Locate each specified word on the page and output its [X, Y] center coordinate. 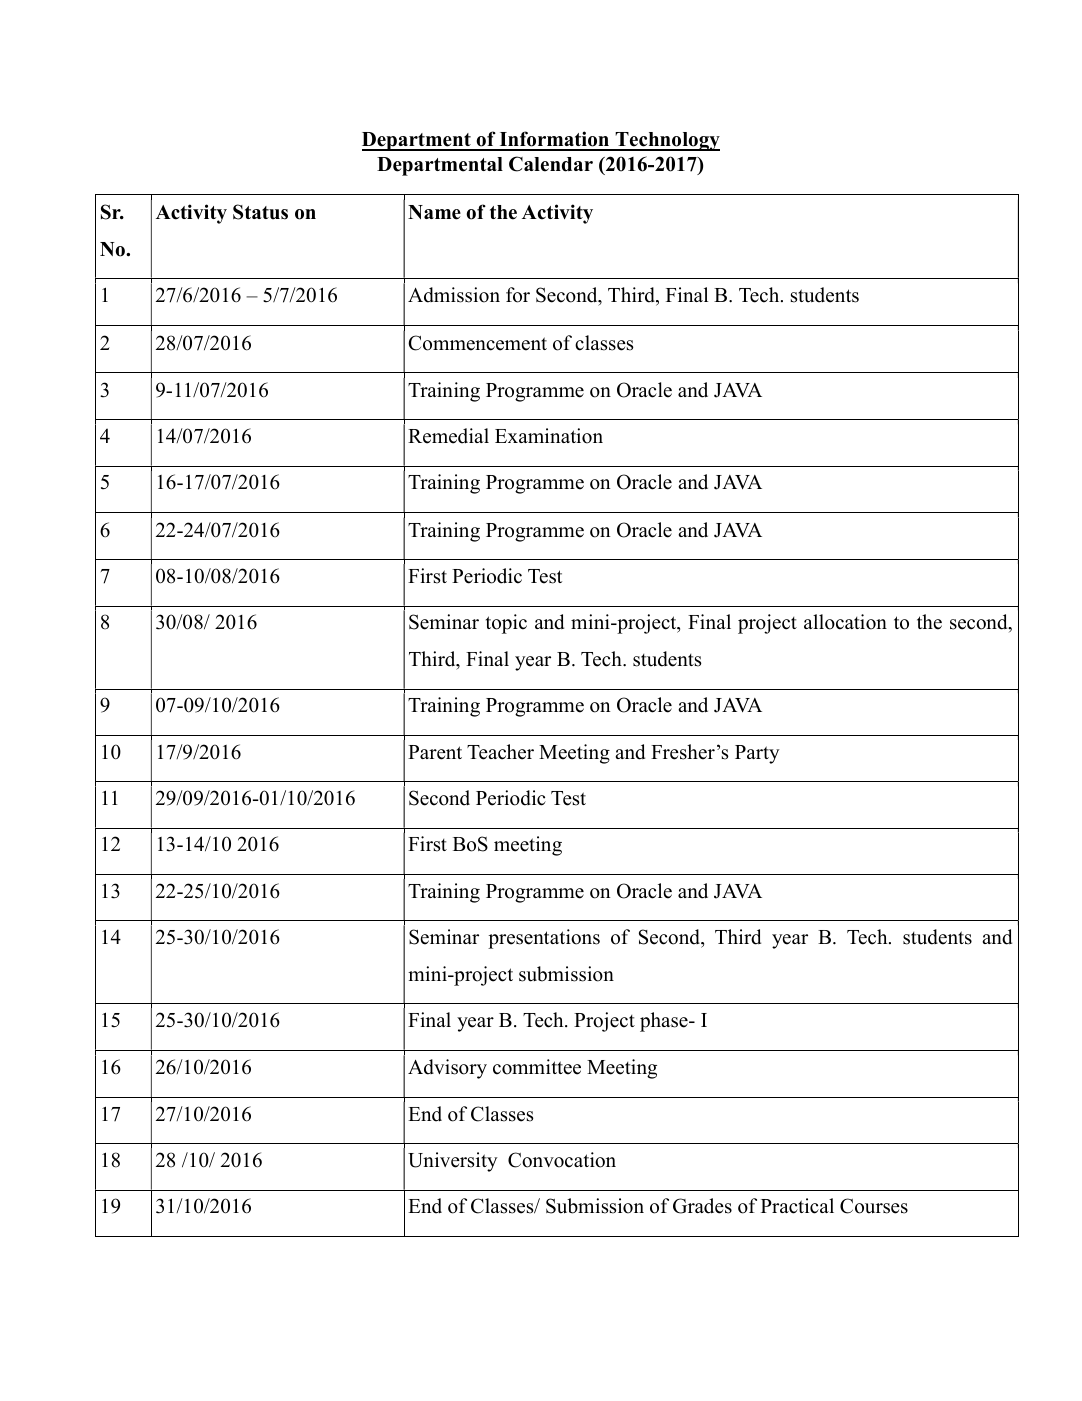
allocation [845, 622]
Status [260, 212]
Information [554, 140]
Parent [435, 752]
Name [434, 212]
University [453, 1162]
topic [506, 624]
